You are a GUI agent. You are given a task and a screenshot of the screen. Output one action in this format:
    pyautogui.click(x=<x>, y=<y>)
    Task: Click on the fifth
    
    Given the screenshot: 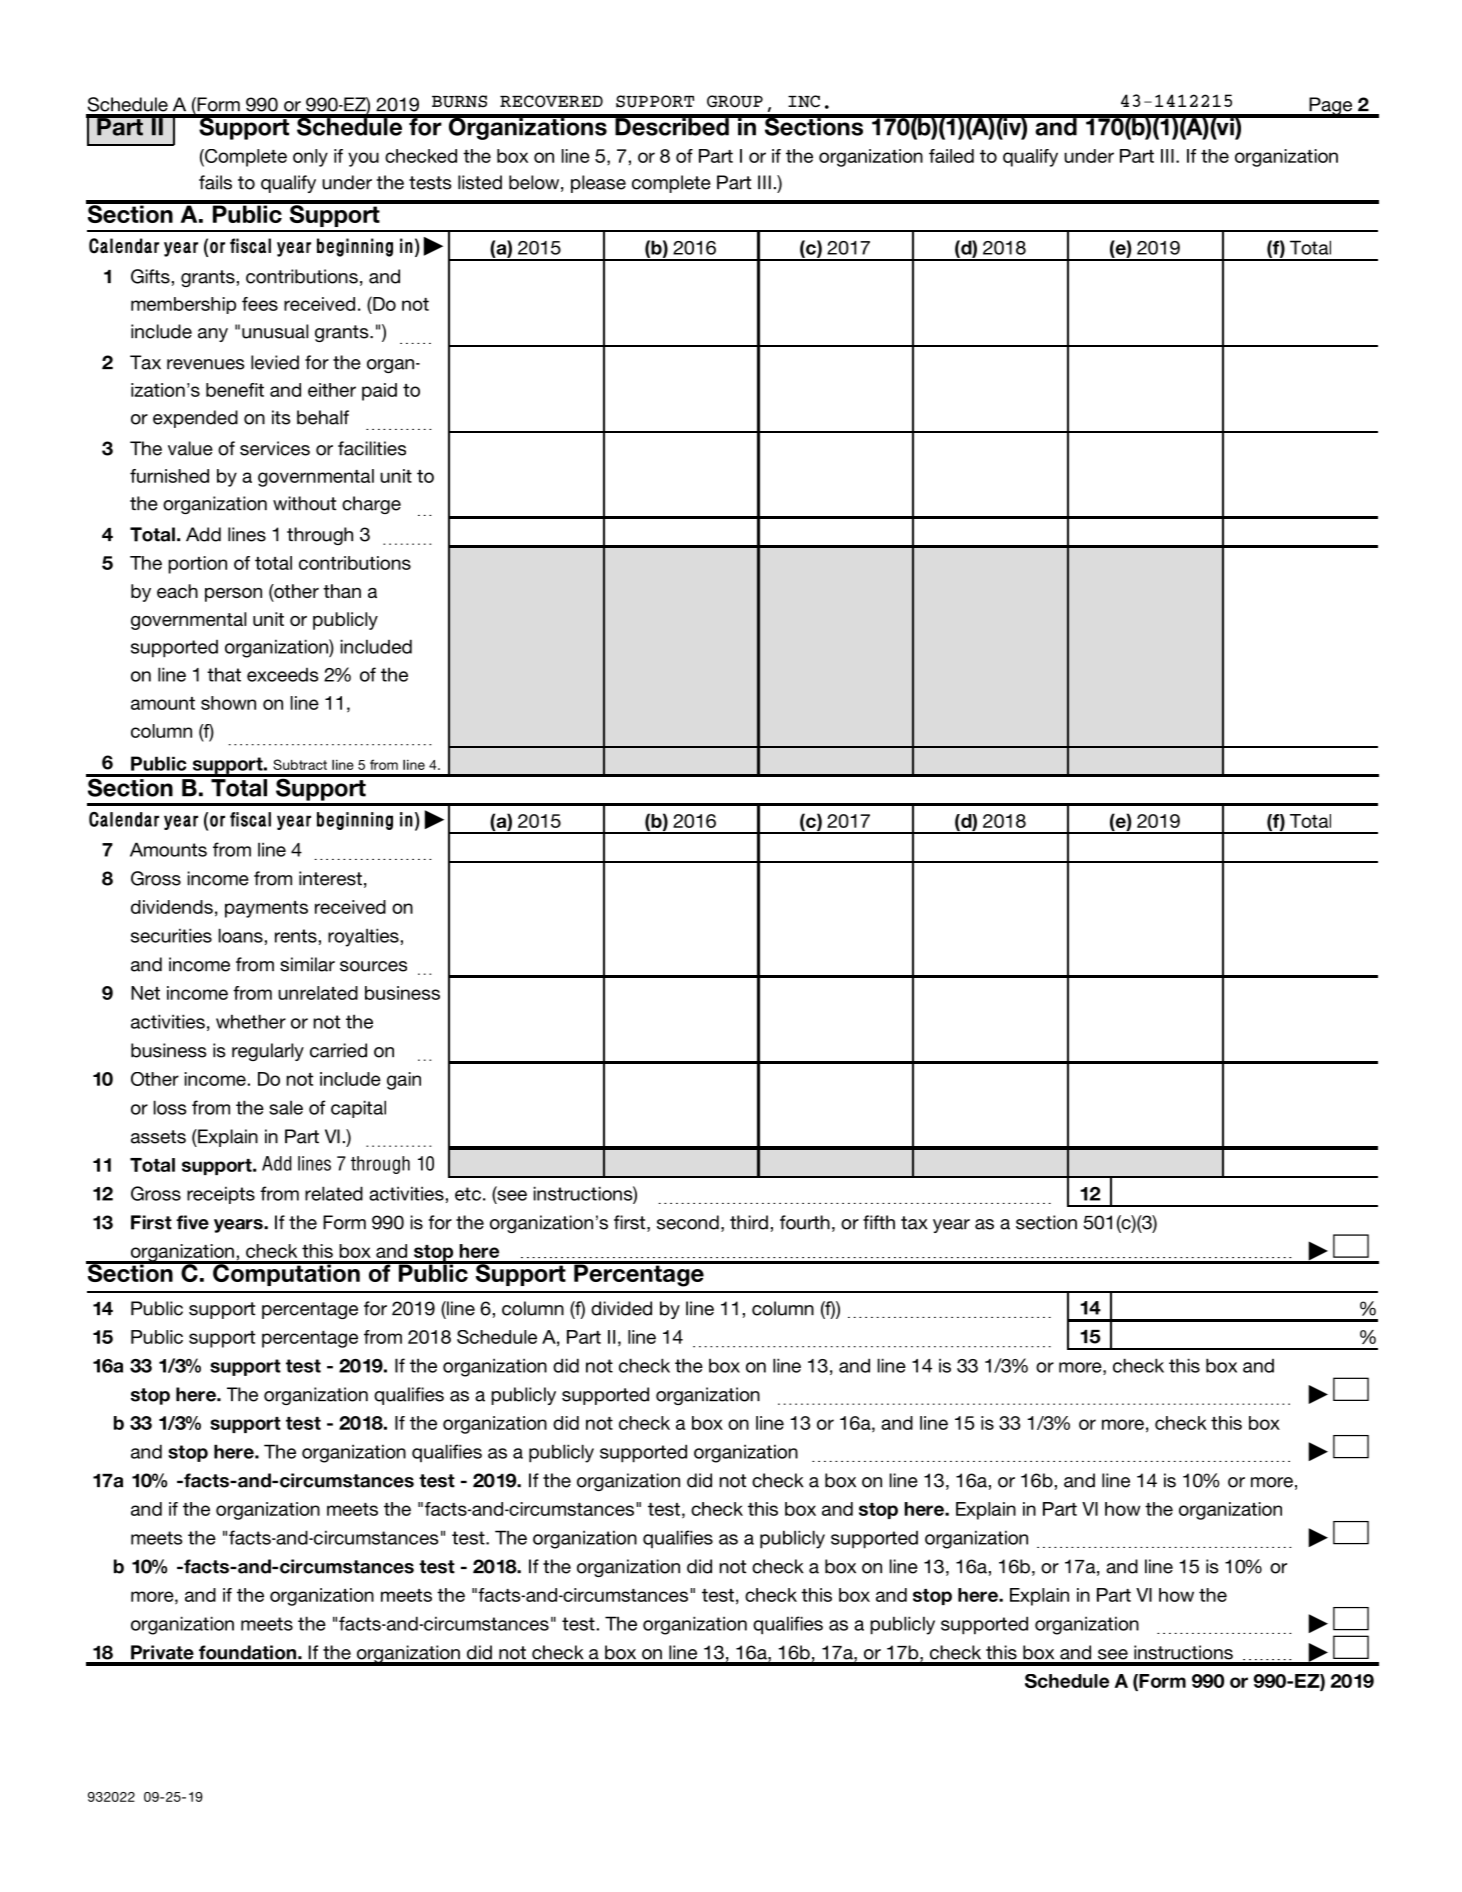 What is the action you would take?
    pyautogui.click(x=879, y=1222)
